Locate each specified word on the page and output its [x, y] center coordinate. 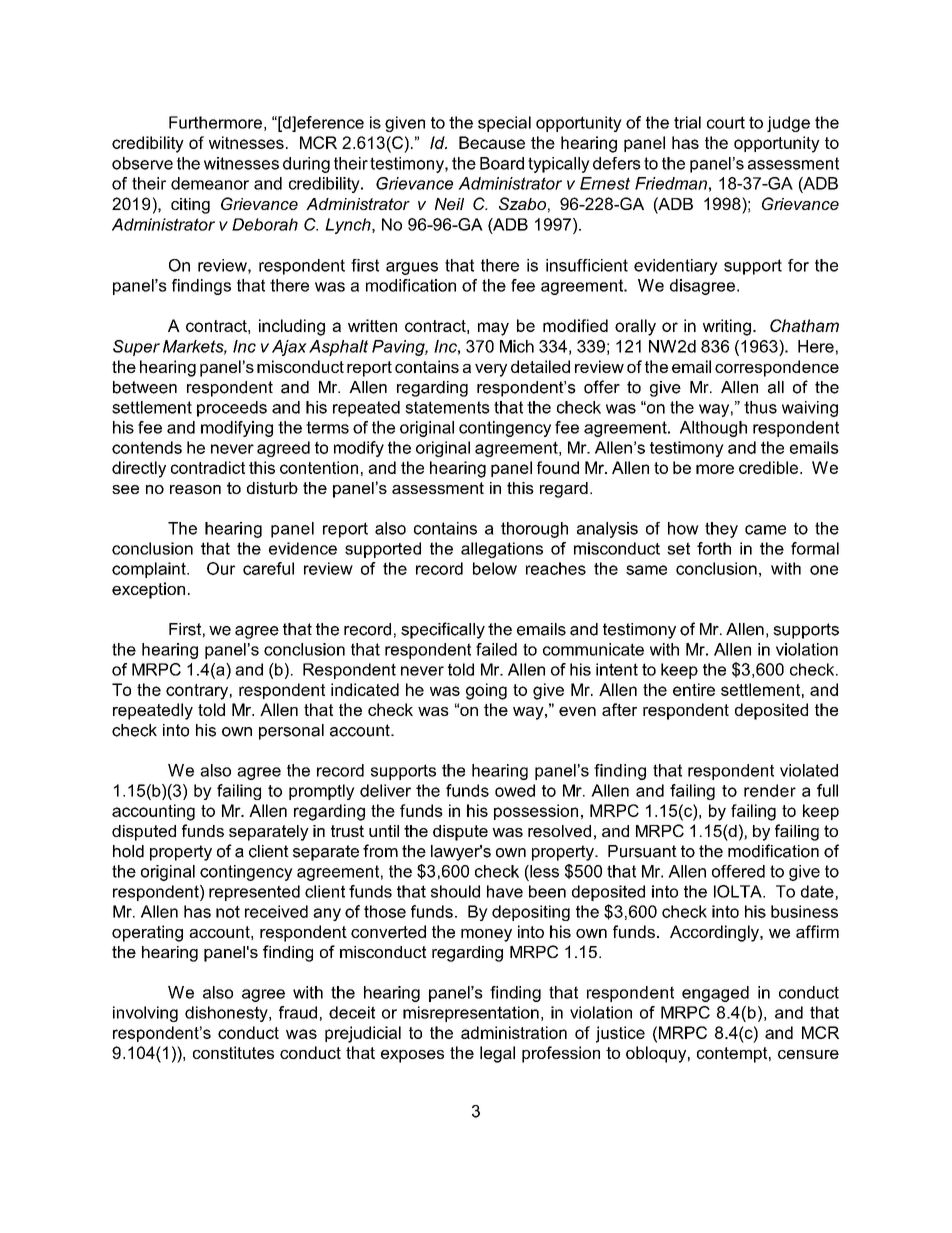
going [486, 691]
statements [447, 407]
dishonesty [227, 1014]
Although [713, 429]
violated [809, 770]
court [726, 122]
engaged [715, 994]
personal [291, 732]
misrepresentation [471, 1014]
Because [492, 142]
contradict [208, 467]
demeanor [210, 183]
